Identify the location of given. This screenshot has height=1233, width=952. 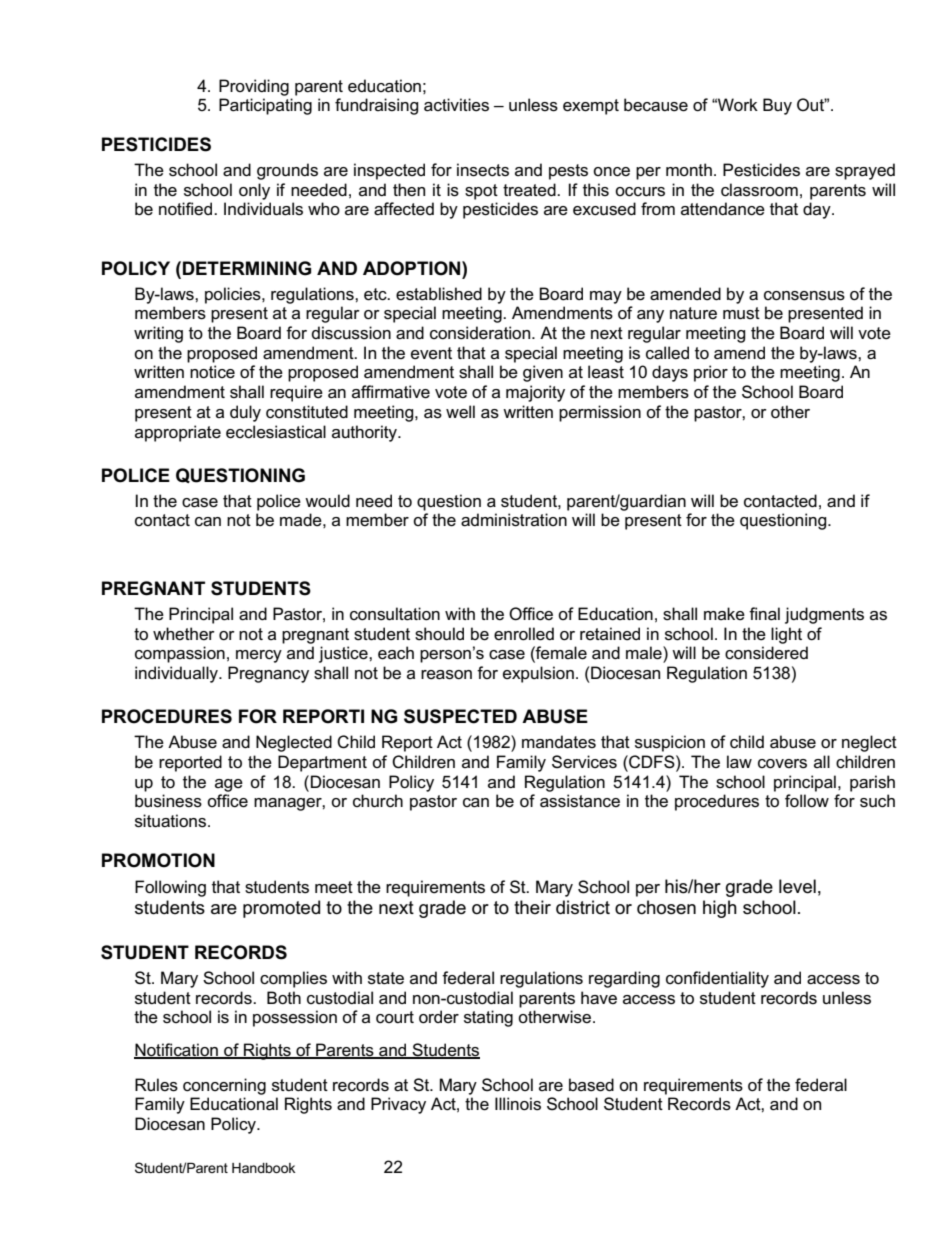
(543, 373).
